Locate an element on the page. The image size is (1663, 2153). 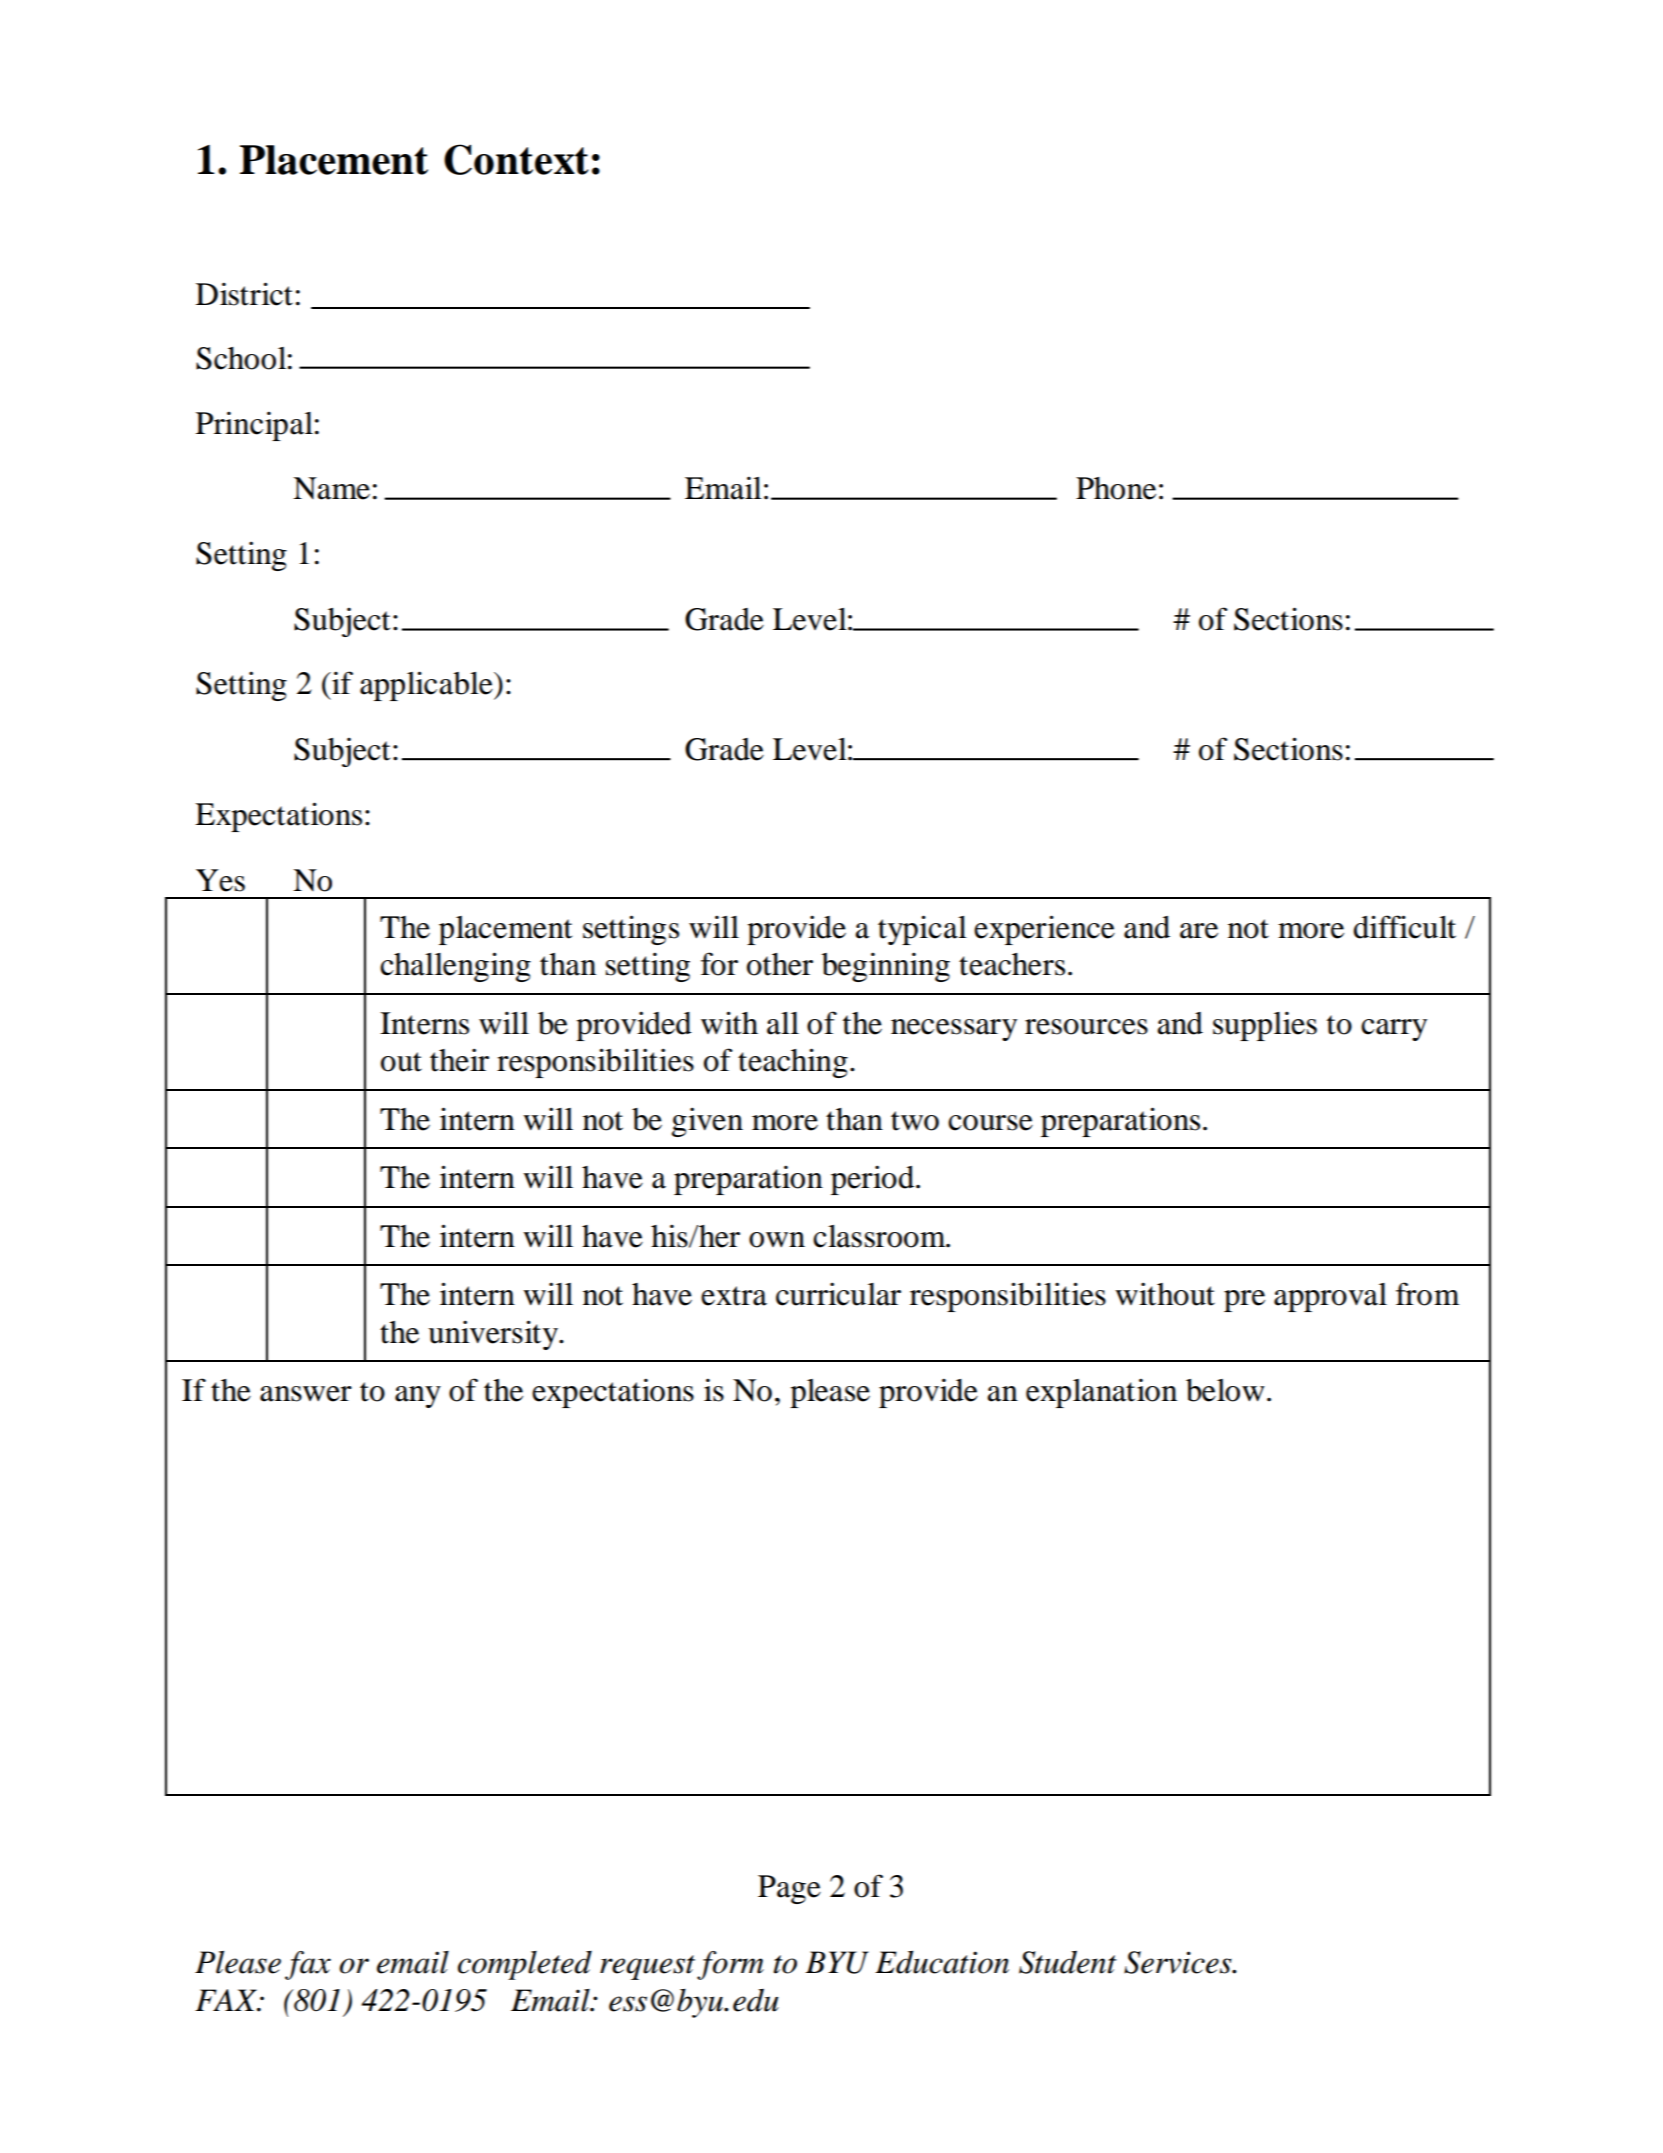
applicable is located at coordinates (427, 686).
